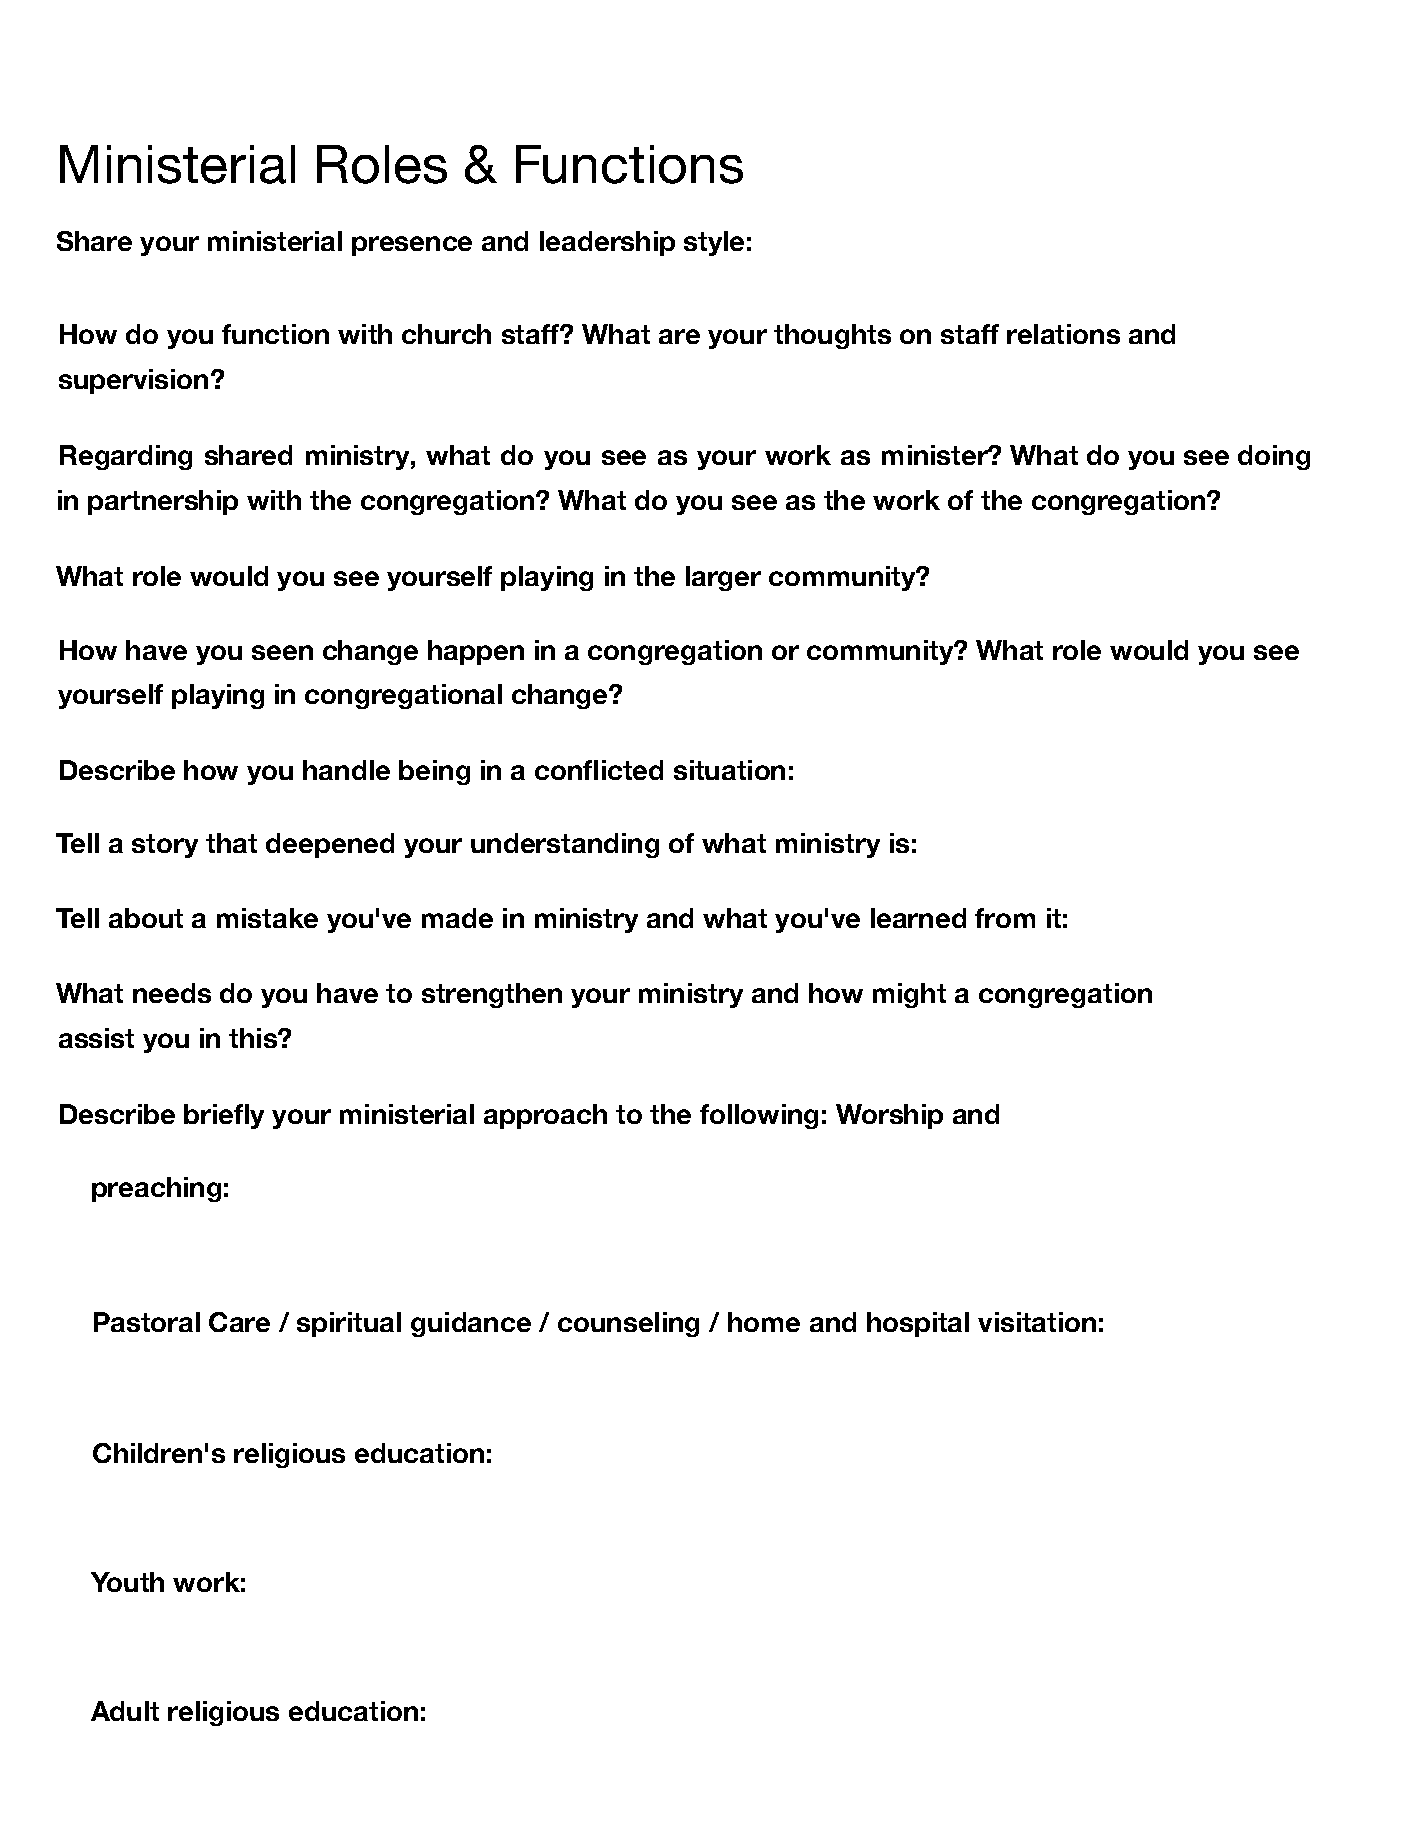 The width and height of the image is (1411, 1826). I want to click on style, so click(714, 243).
